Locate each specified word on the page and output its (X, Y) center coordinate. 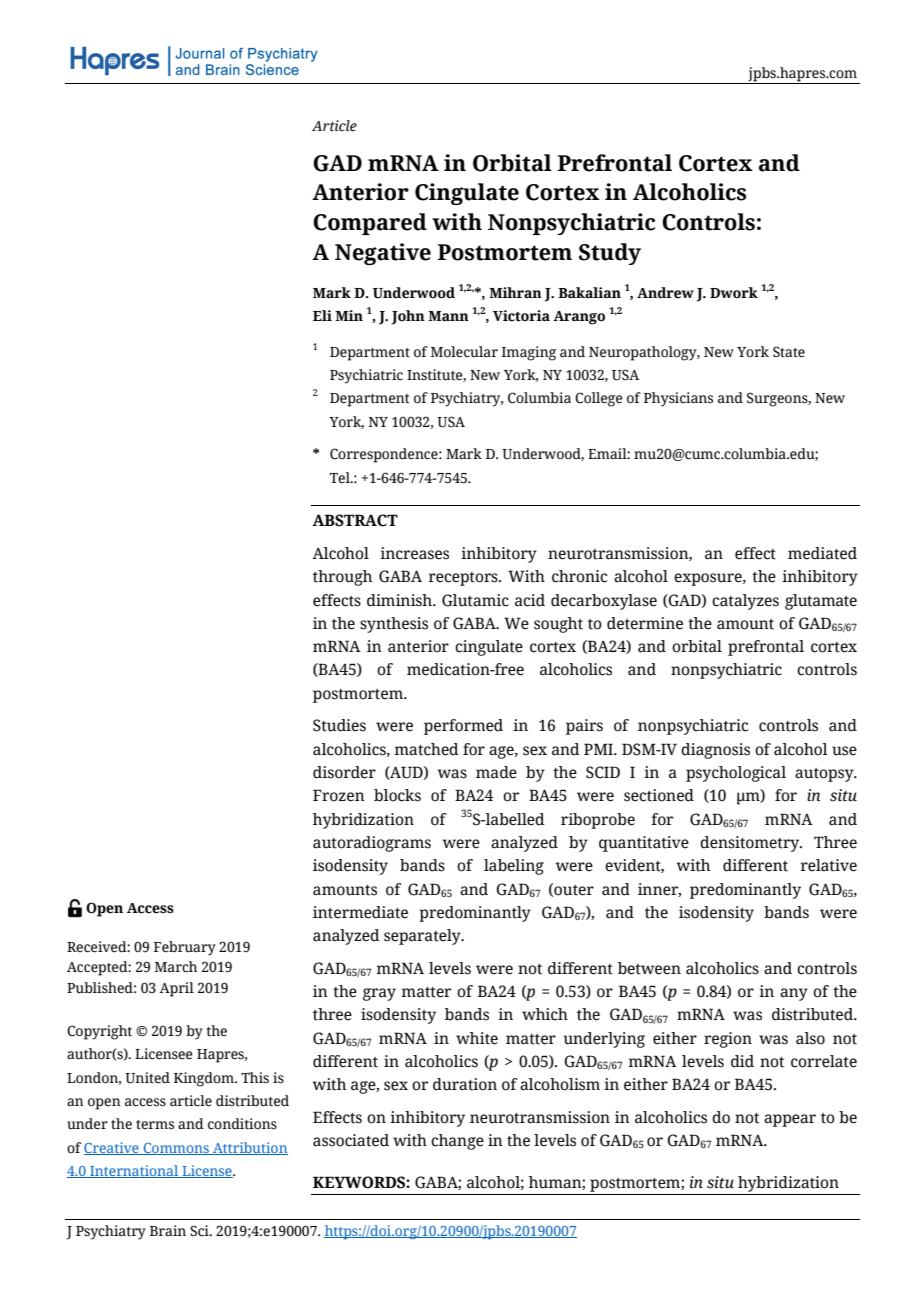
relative (829, 865)
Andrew (665, 293)
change (457, 1142)
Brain (168, 1230)
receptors (464, 579)
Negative (383, 254)
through (342, 578)
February (185, 948)
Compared (370, 224)
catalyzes (745, 602)
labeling (514, 867)
